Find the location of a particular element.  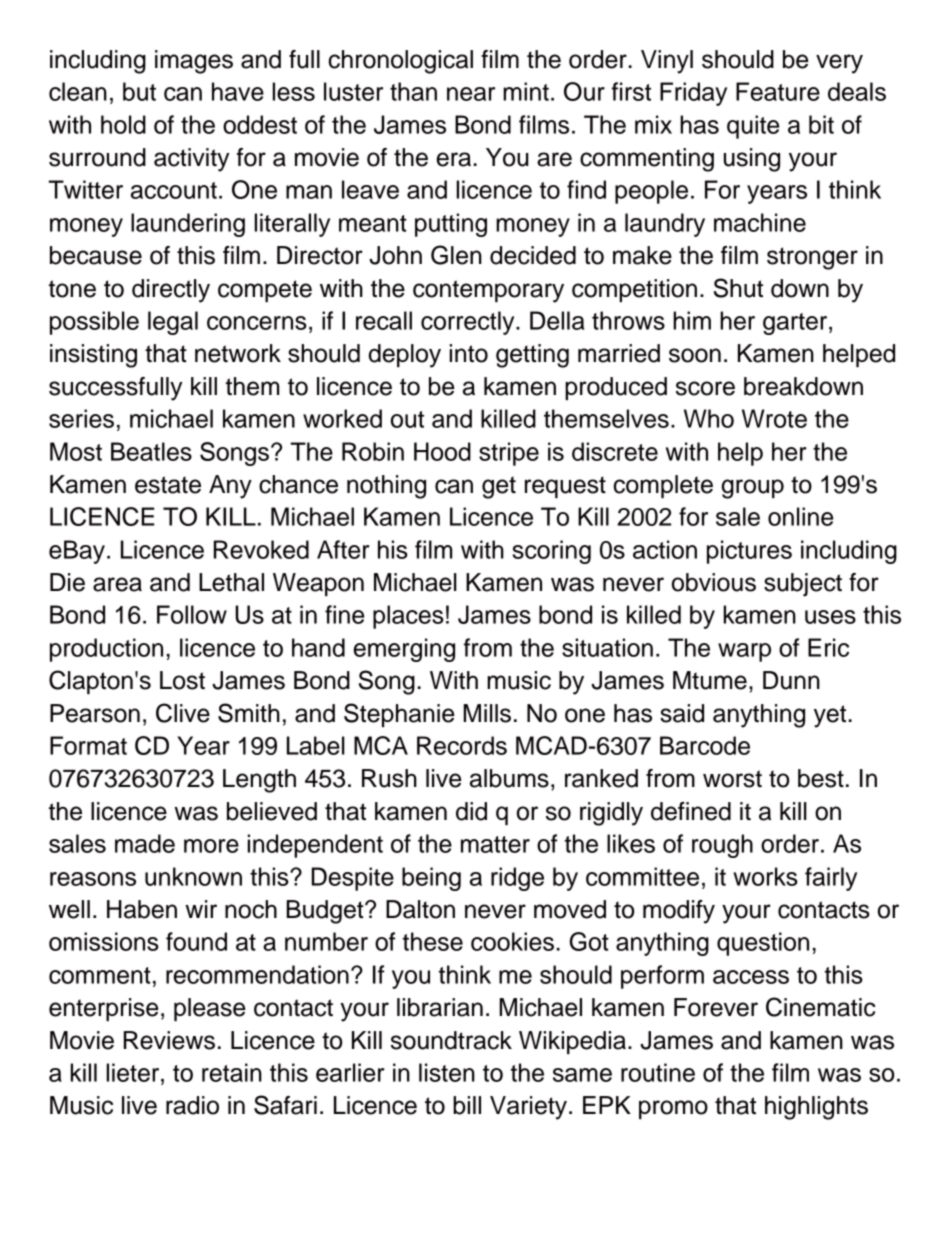

area is located at coordinates (117, 584).
